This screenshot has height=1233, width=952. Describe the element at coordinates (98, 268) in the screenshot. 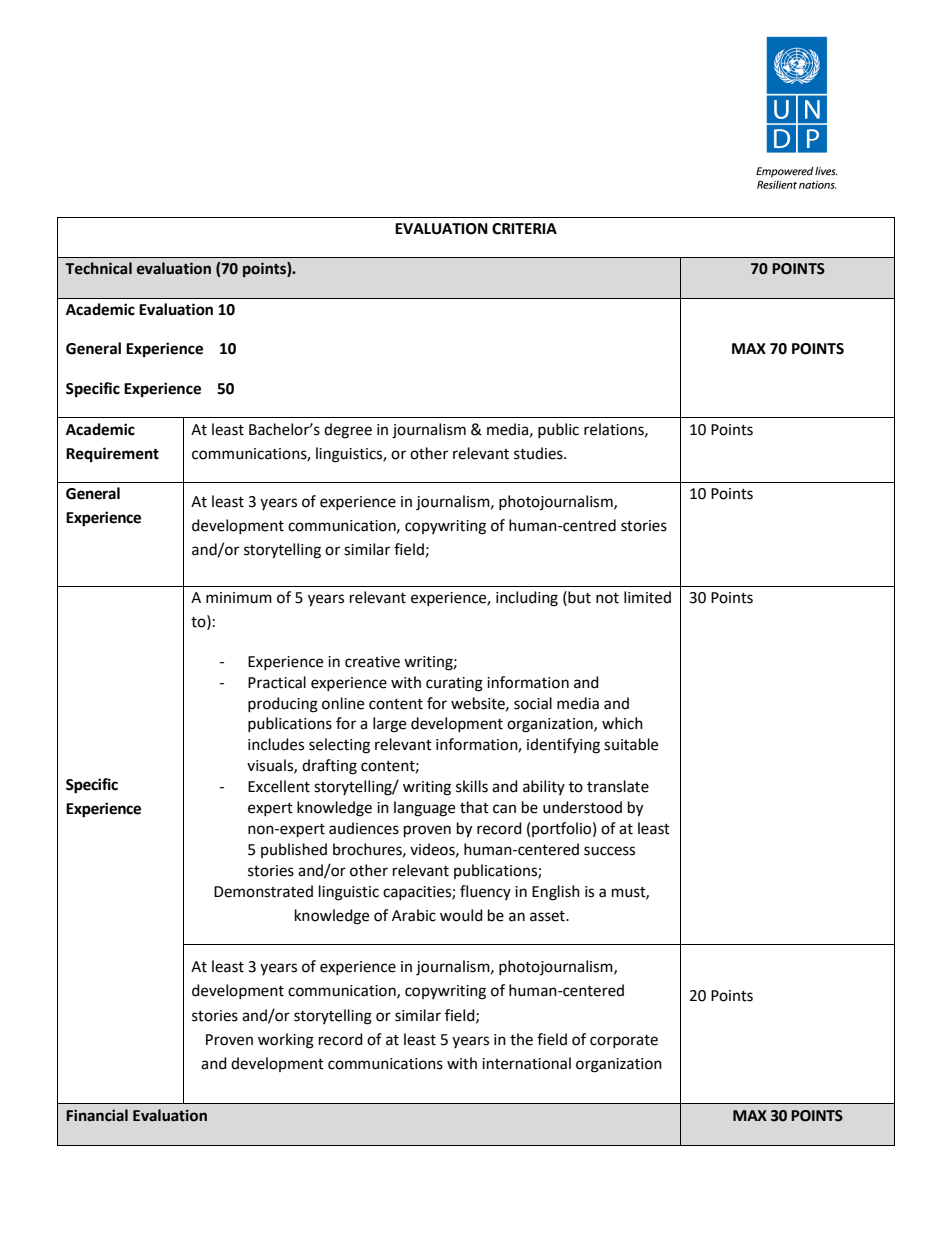

I see `Technical` at that location.
